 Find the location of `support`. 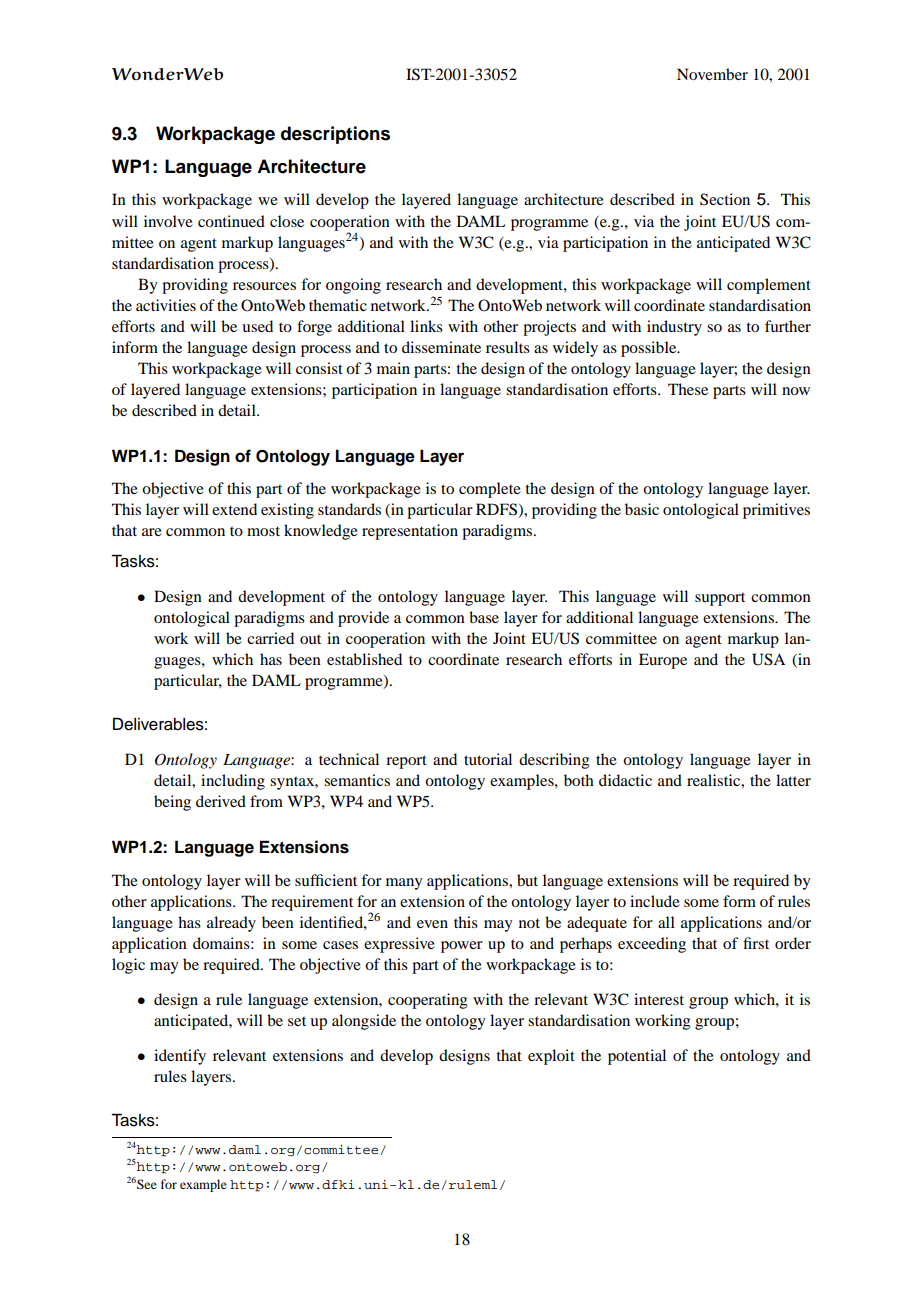

support is located at coordinates (720, 599).
